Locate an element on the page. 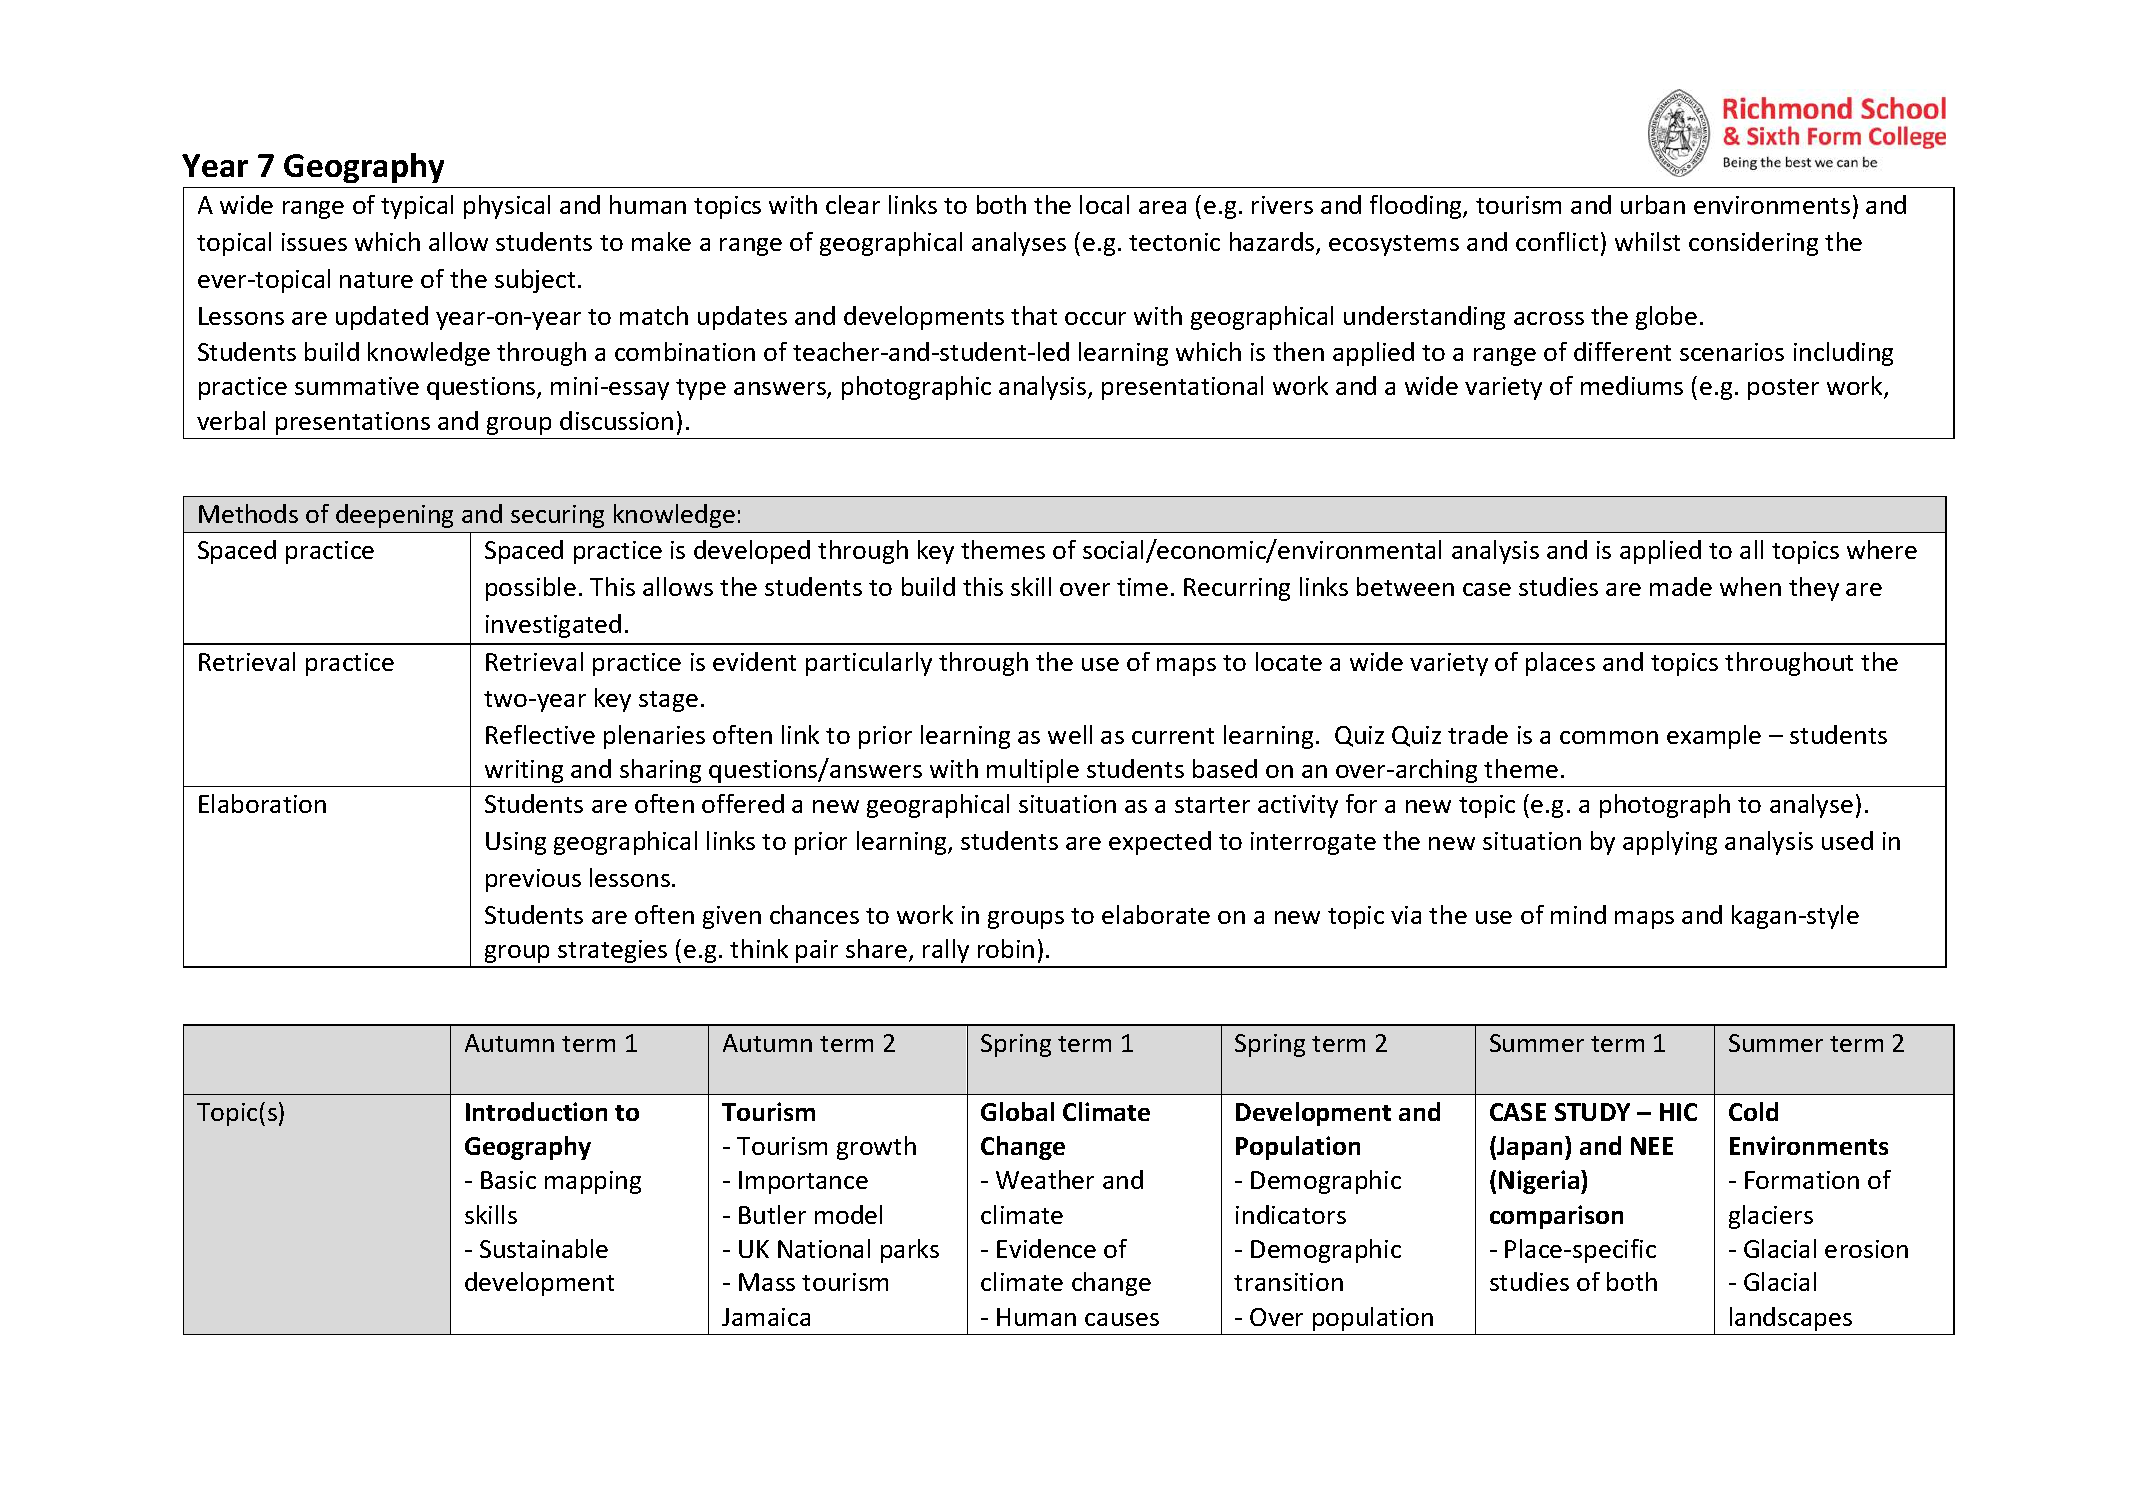  whilst is located at coordinates (1647, 241).
